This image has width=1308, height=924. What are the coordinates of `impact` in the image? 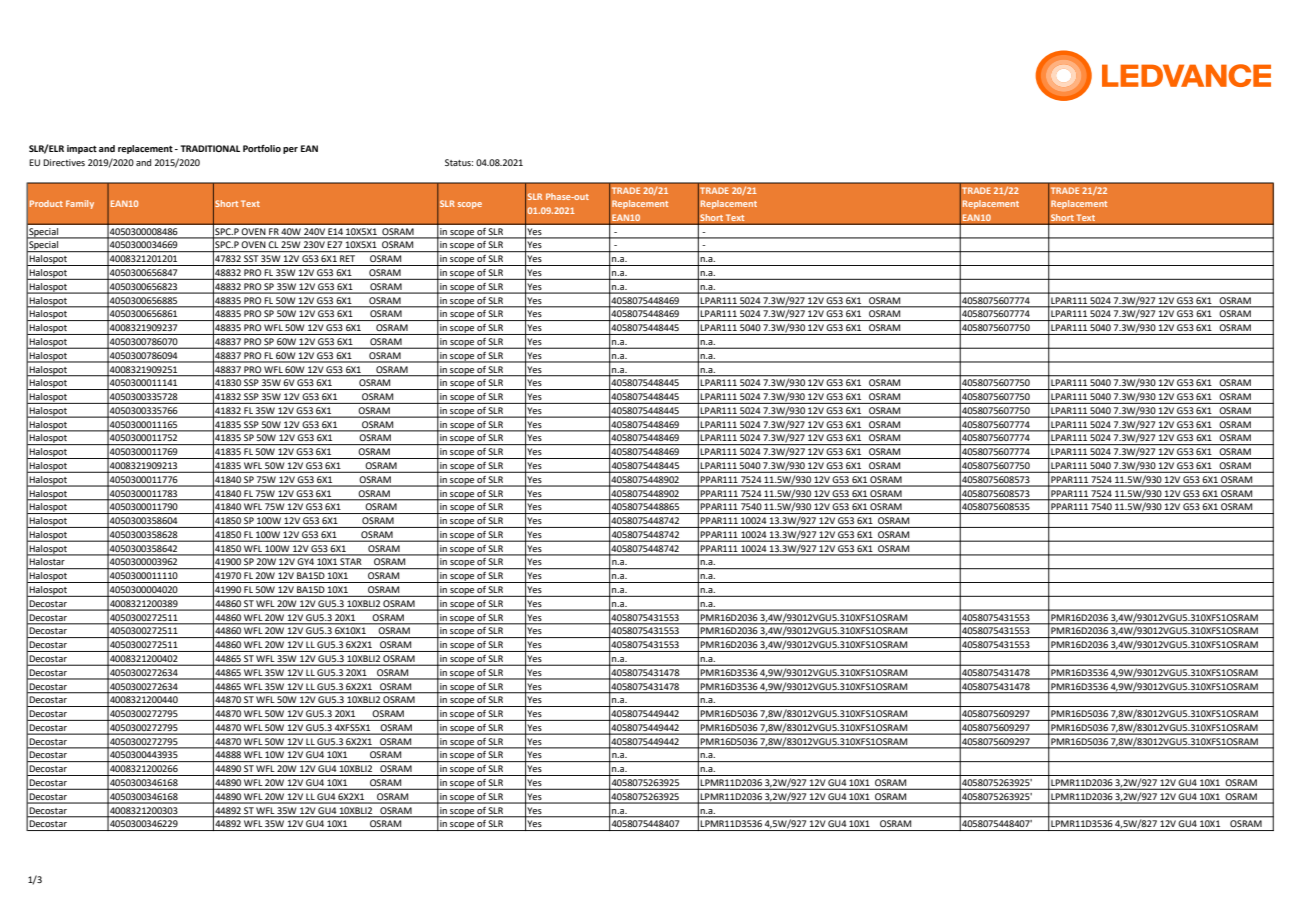 It's located at (82, 149).
